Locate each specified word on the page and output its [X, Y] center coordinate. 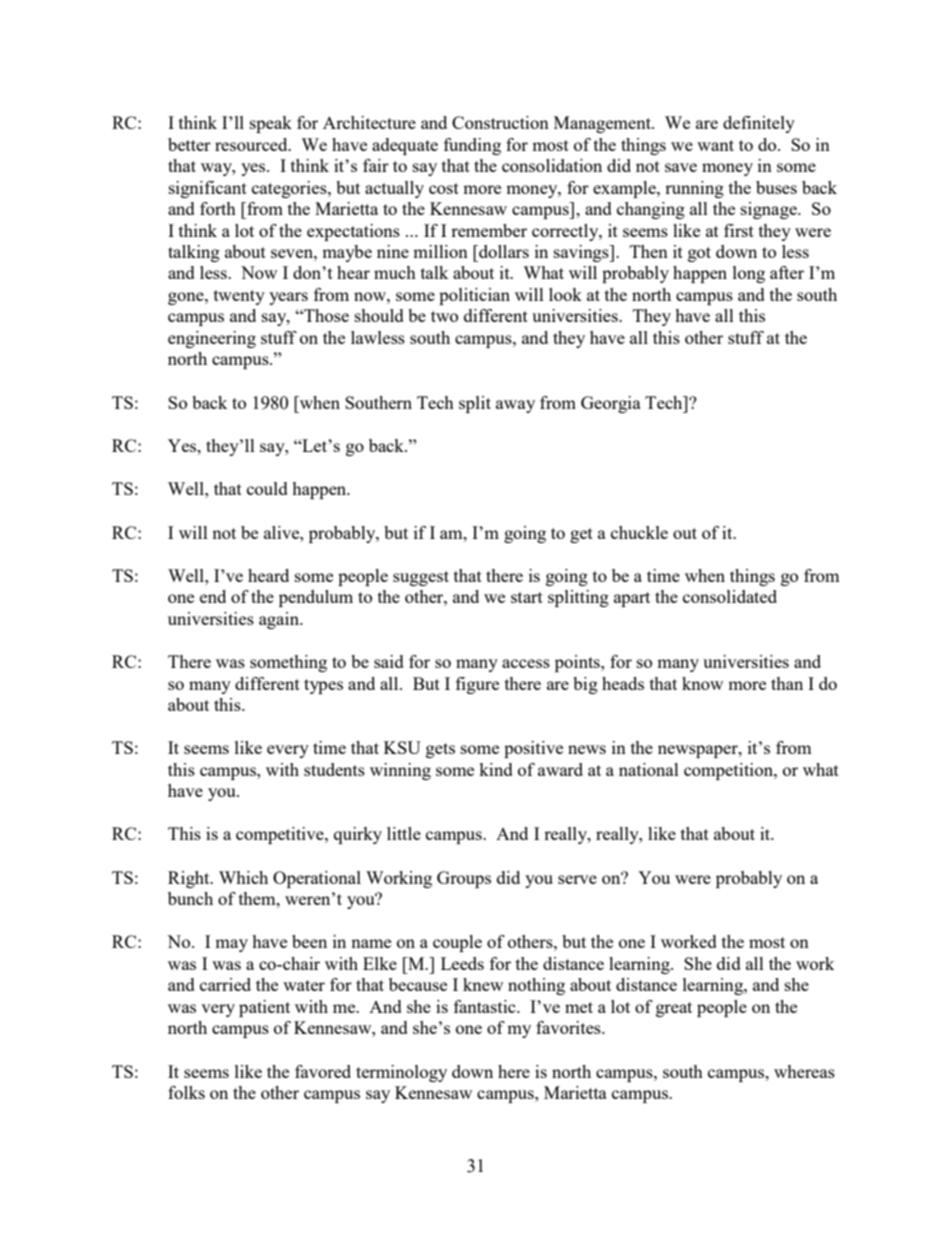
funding [472, 146]
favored [323, 1071]
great [674, 1009]
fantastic [486, 1006]
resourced [252, 144]
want [715, 145]
